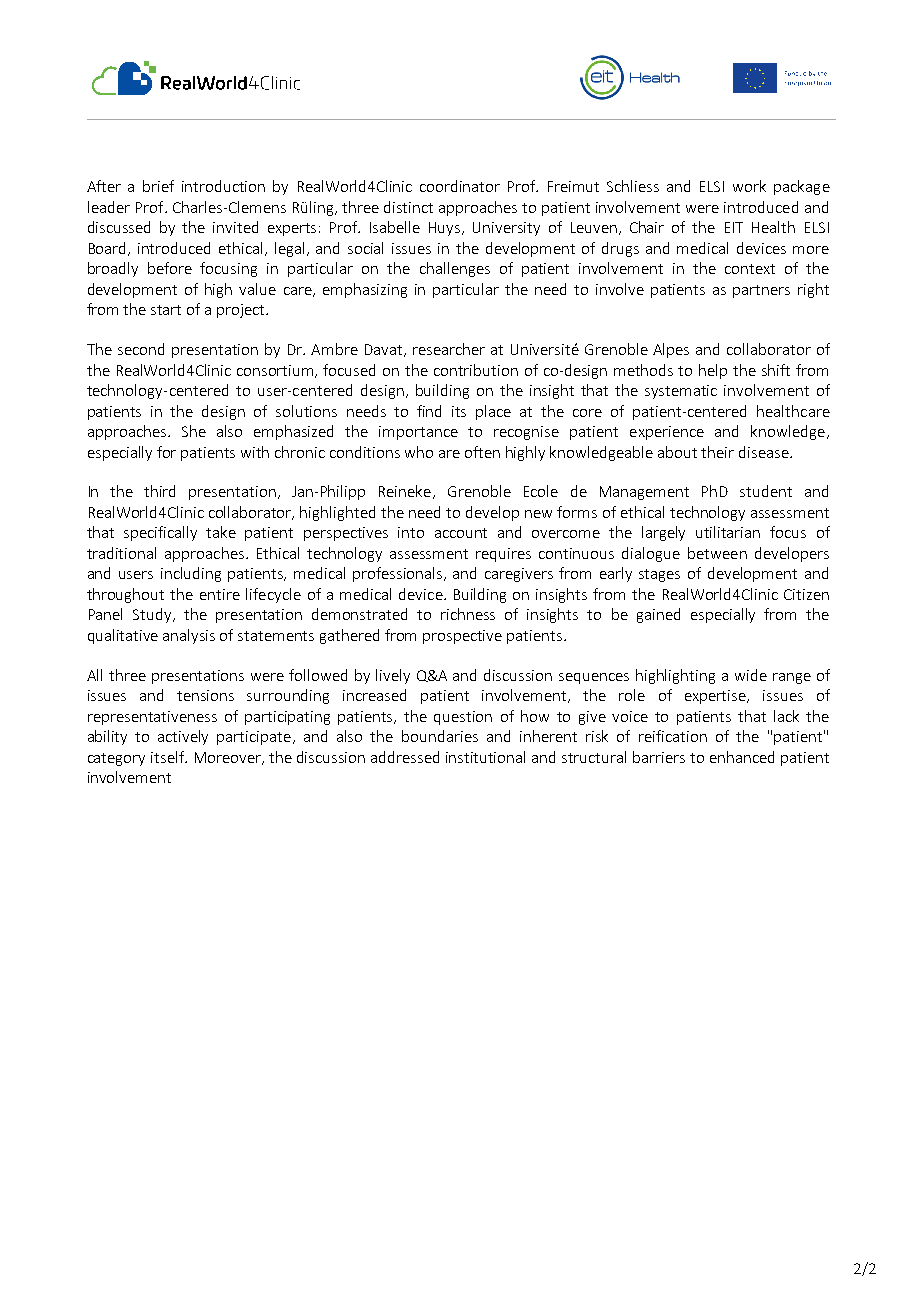 This screenshot has width=924, height=1308. What do you see at coordinates (460, 186) in the screenshot?
I see `coordinator` at bounding box center [460, 186].
